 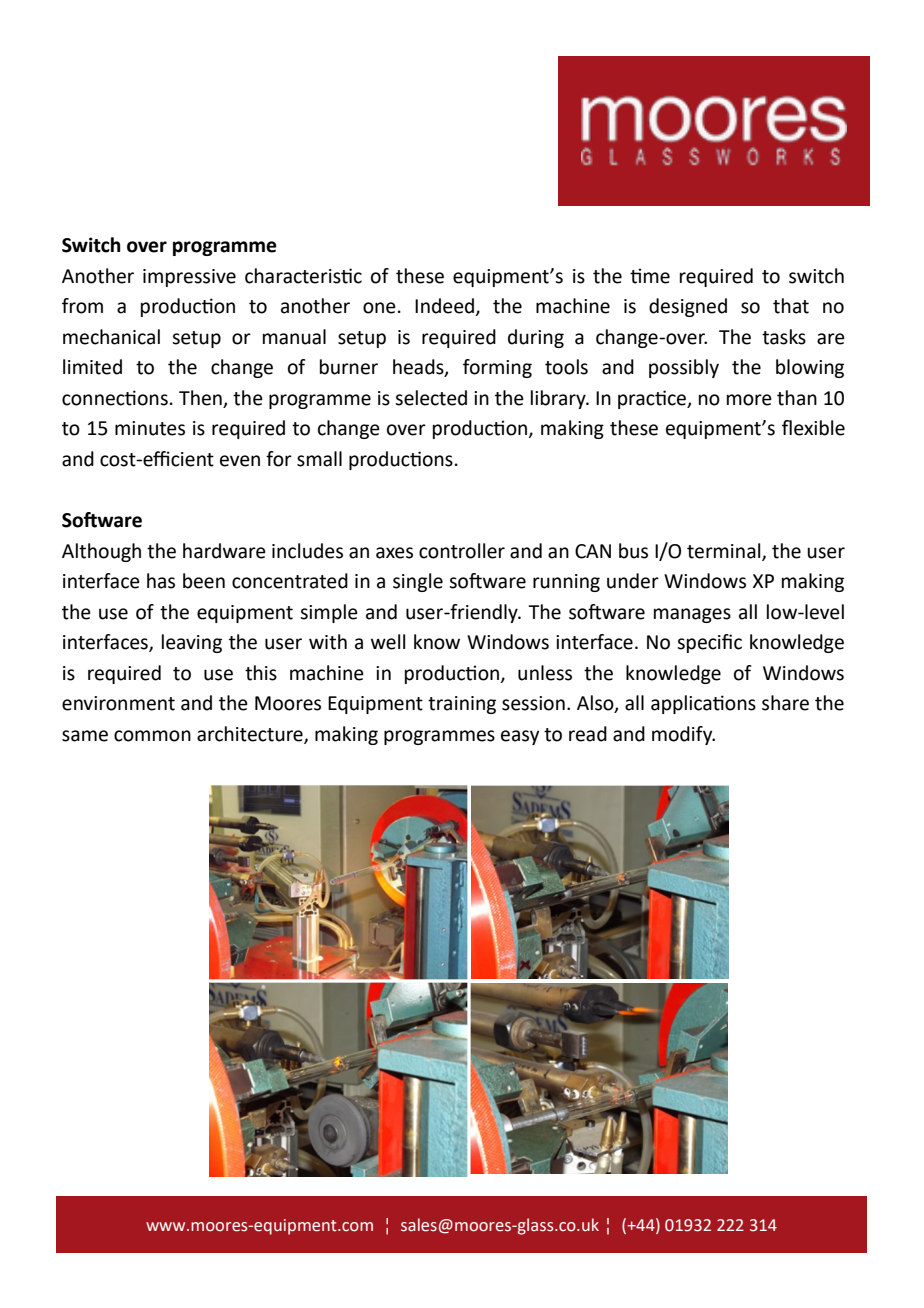 What do you see at coordinates (418, 582) in the page?
I see `single` at bounding box center [418, 582].
